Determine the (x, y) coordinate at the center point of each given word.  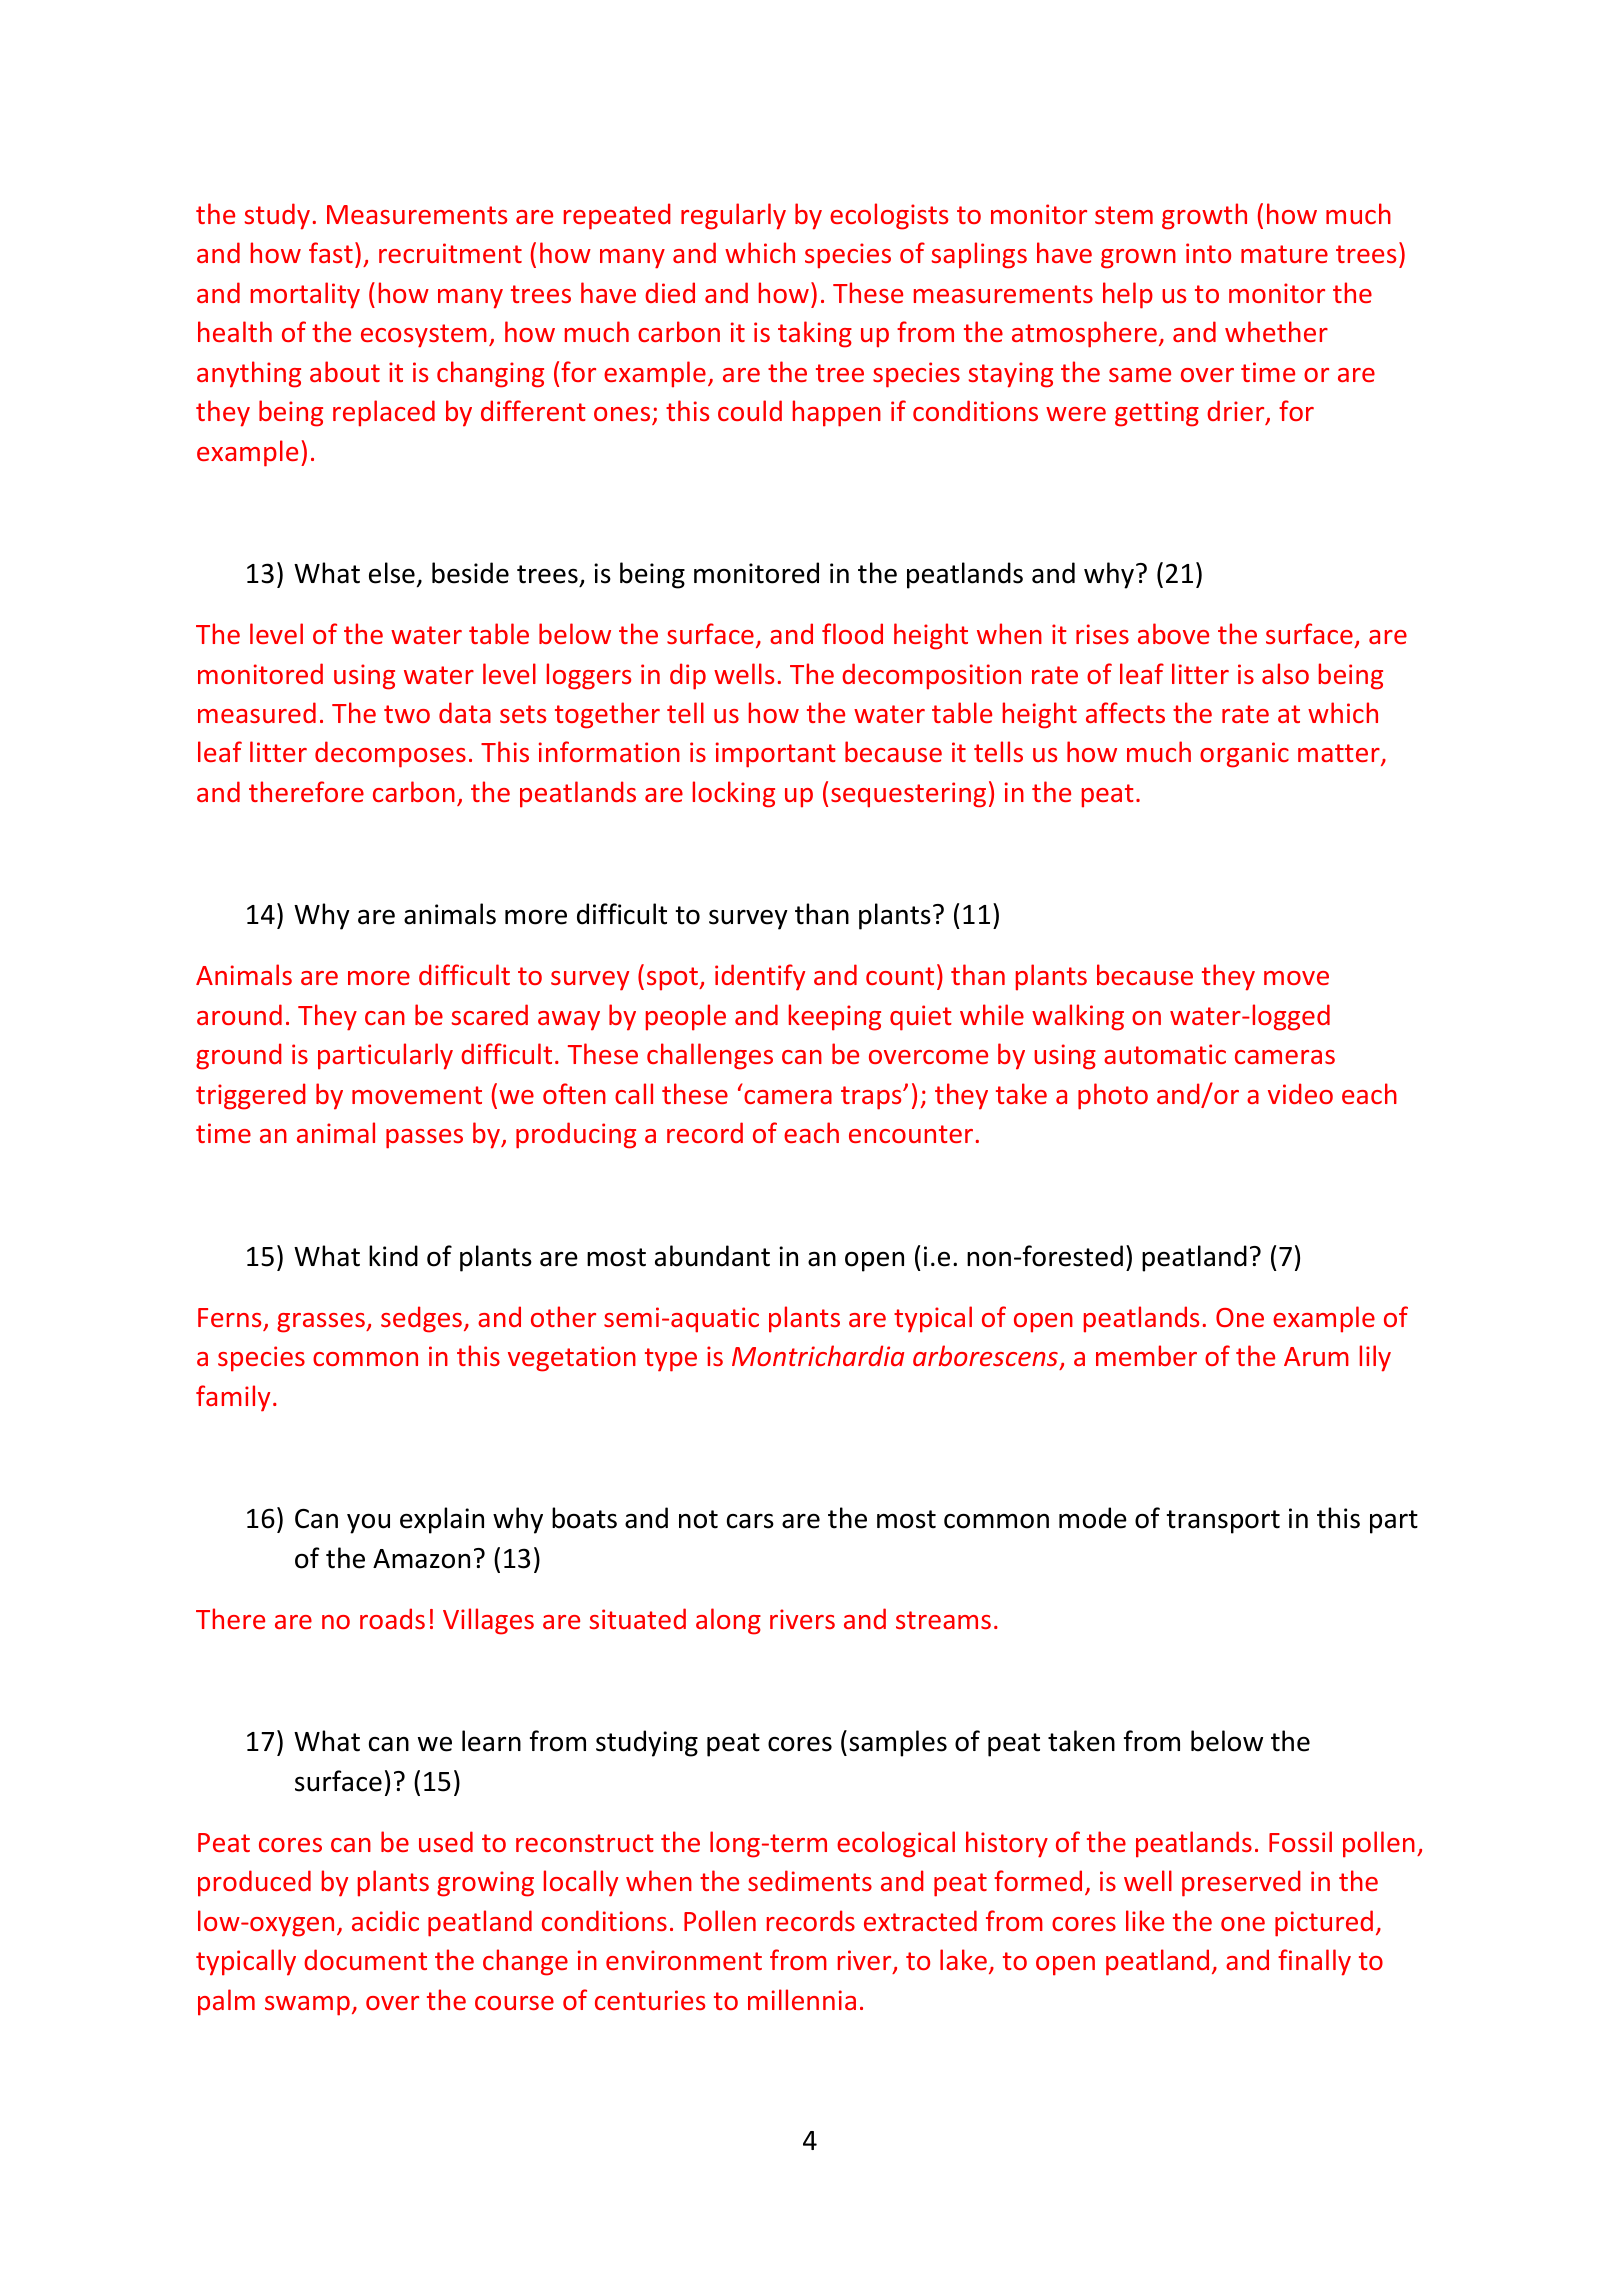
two (407, 714)
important (776, 755)
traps (872, 1098)
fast (331, 252)
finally (1314, 1962)
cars (750, 1521)
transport (1223, 1522)
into (1208, 253)
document (365, 1959)
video (1300, 1093)
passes (424, 1139)
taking (815, 334)
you (368, 1523)
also (1285, 673)
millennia (802, 1999)
